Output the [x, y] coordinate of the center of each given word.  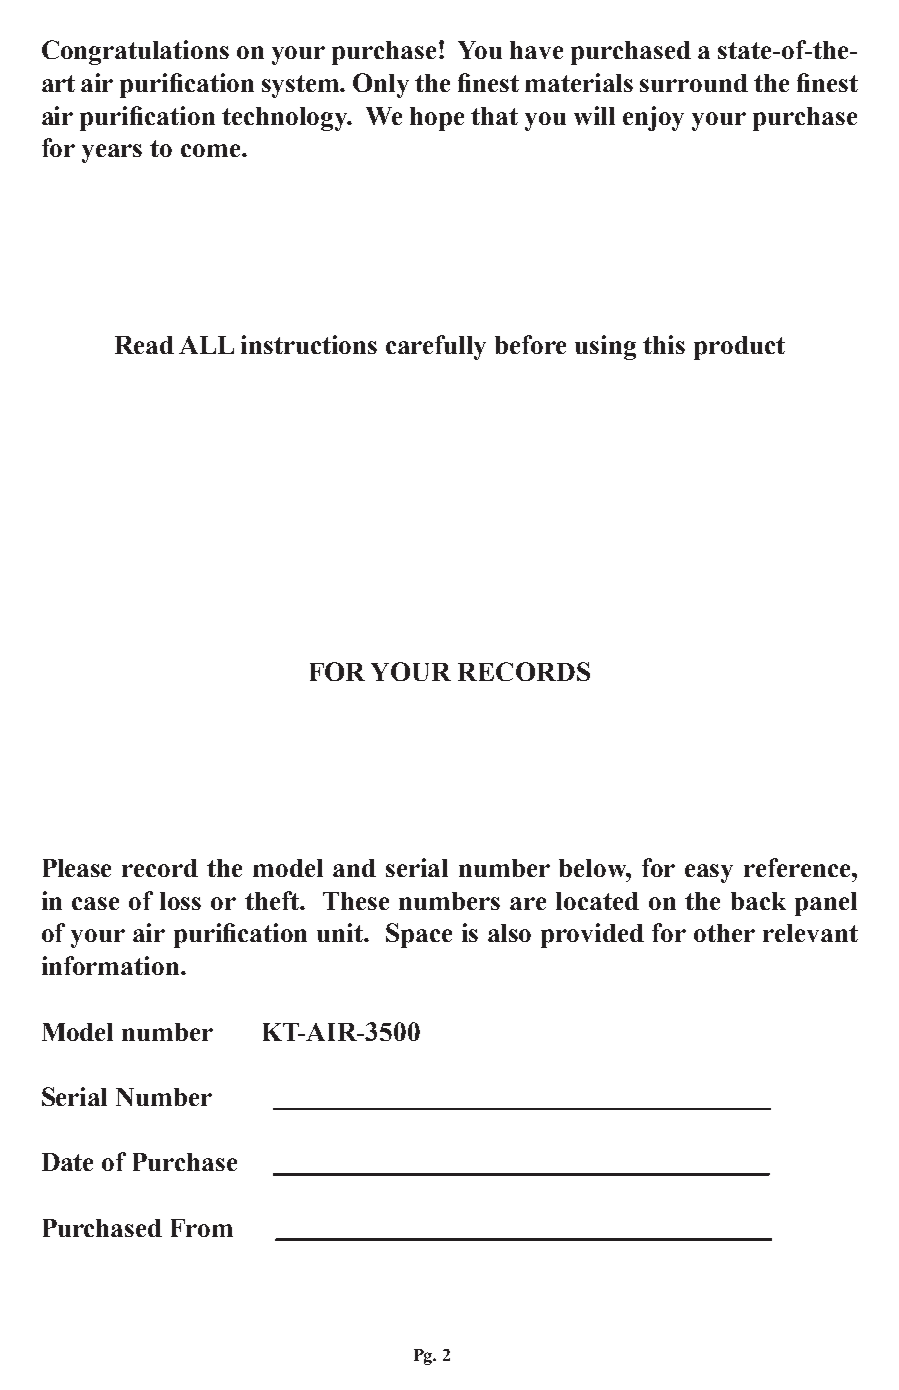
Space [419, 935]
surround [694, 83]
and [354, 868]
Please [77, 868]
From [202, 1228]
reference [798, 867]
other [724, 933]
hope [437, 119]
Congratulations [135, 52]
